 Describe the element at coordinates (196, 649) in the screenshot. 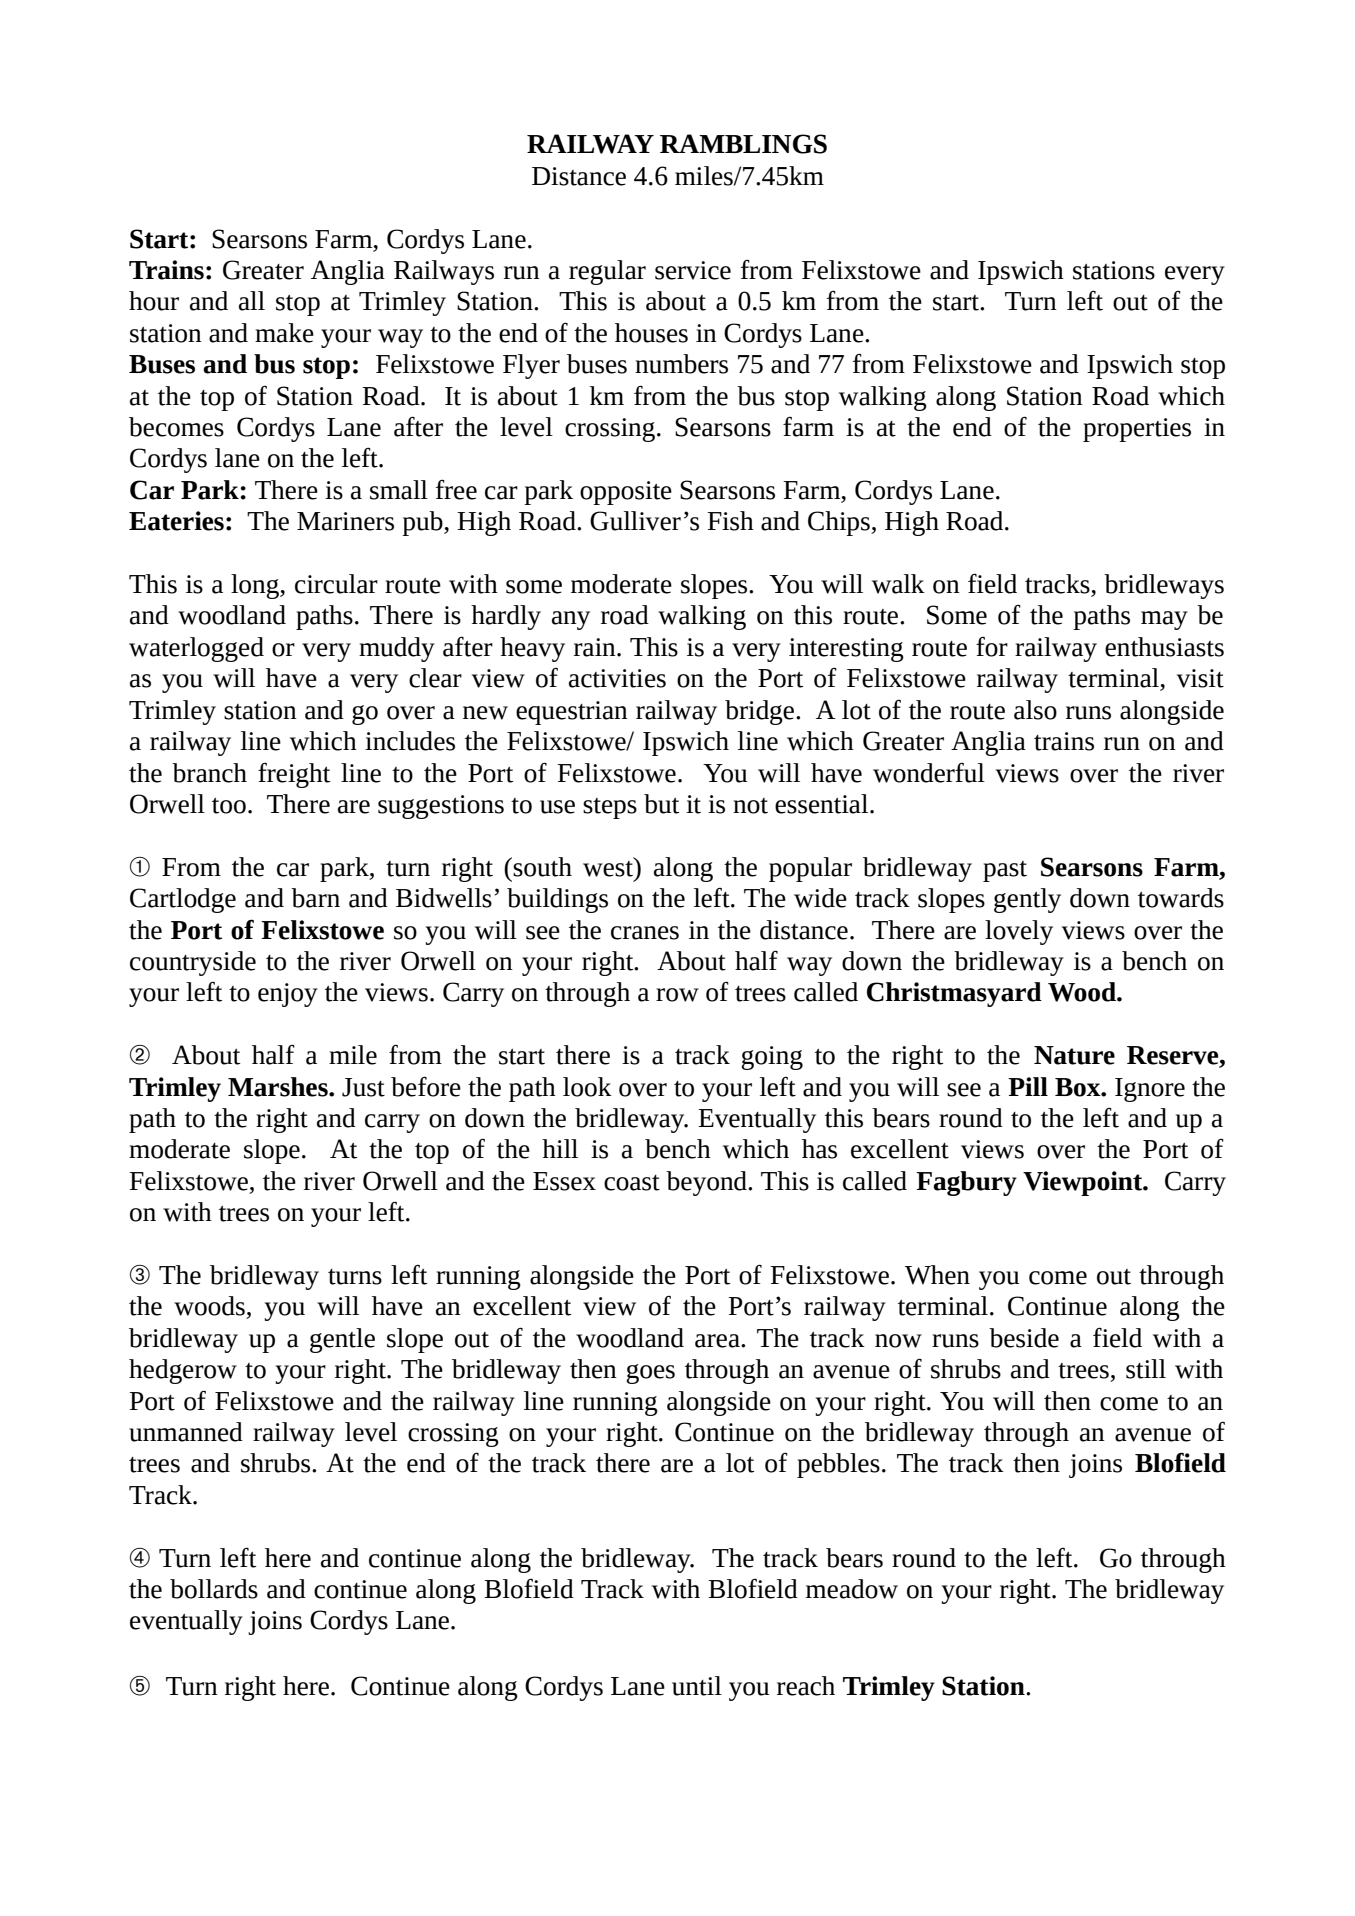

I see `waterlogged` at that location.
